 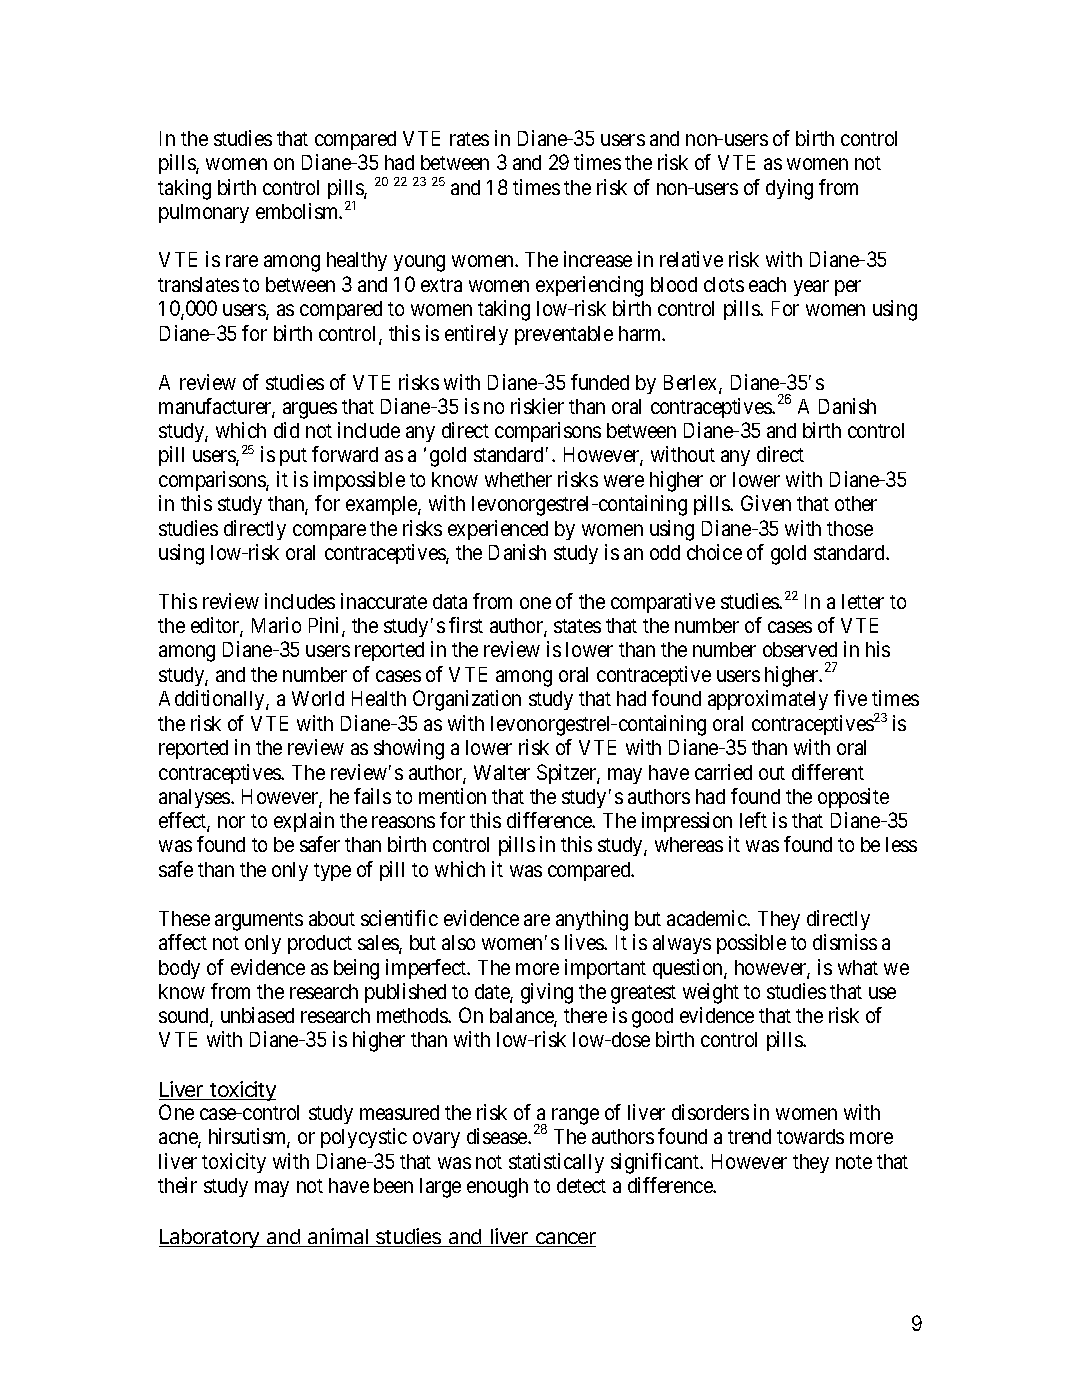 I want to click on rates, so click(x=469, y=139).
